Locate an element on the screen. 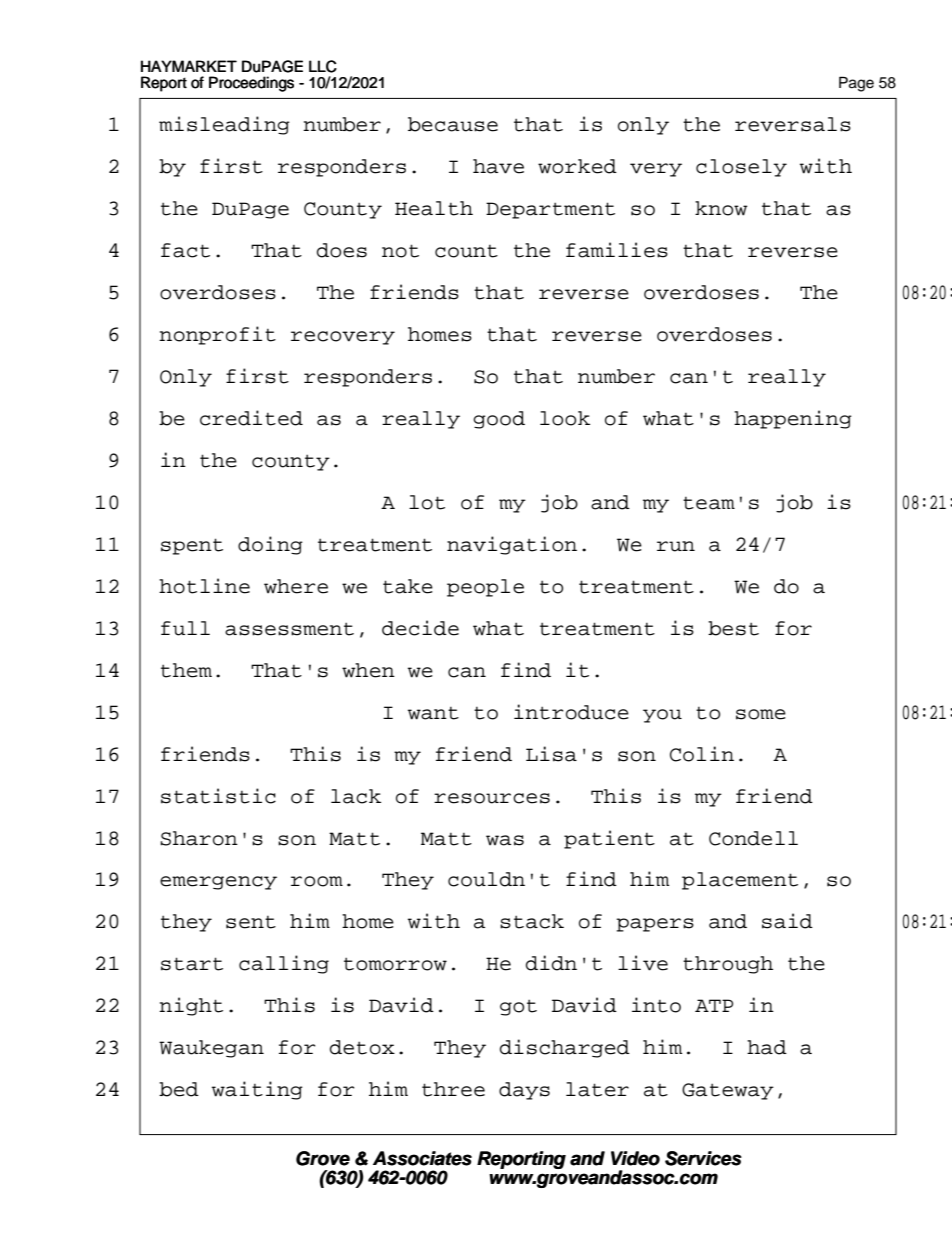  waiting is located at coordinates (257, 1090).
